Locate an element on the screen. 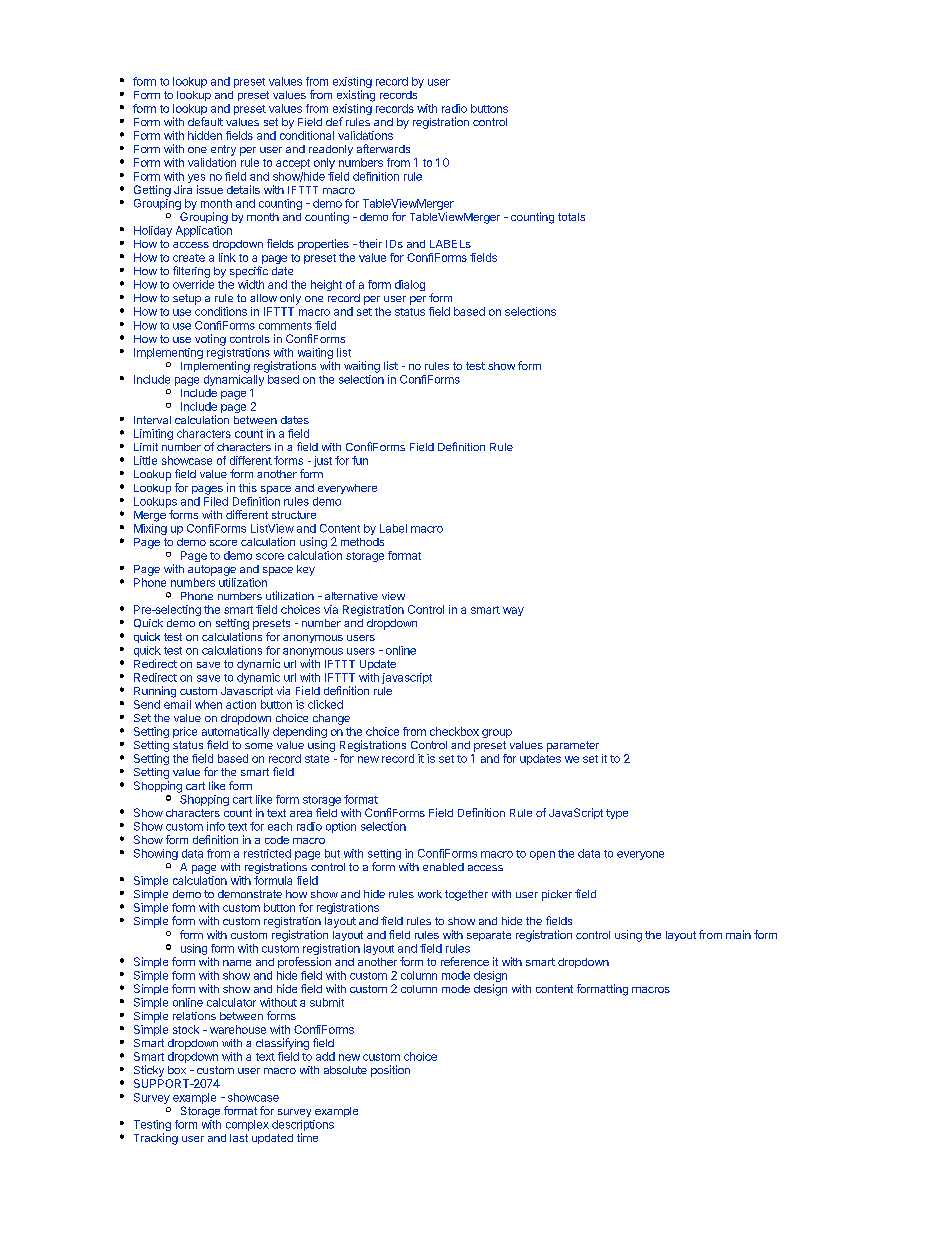 This screenshot has height=1233, width=952. everyone is located at coordinates (640, 855).
